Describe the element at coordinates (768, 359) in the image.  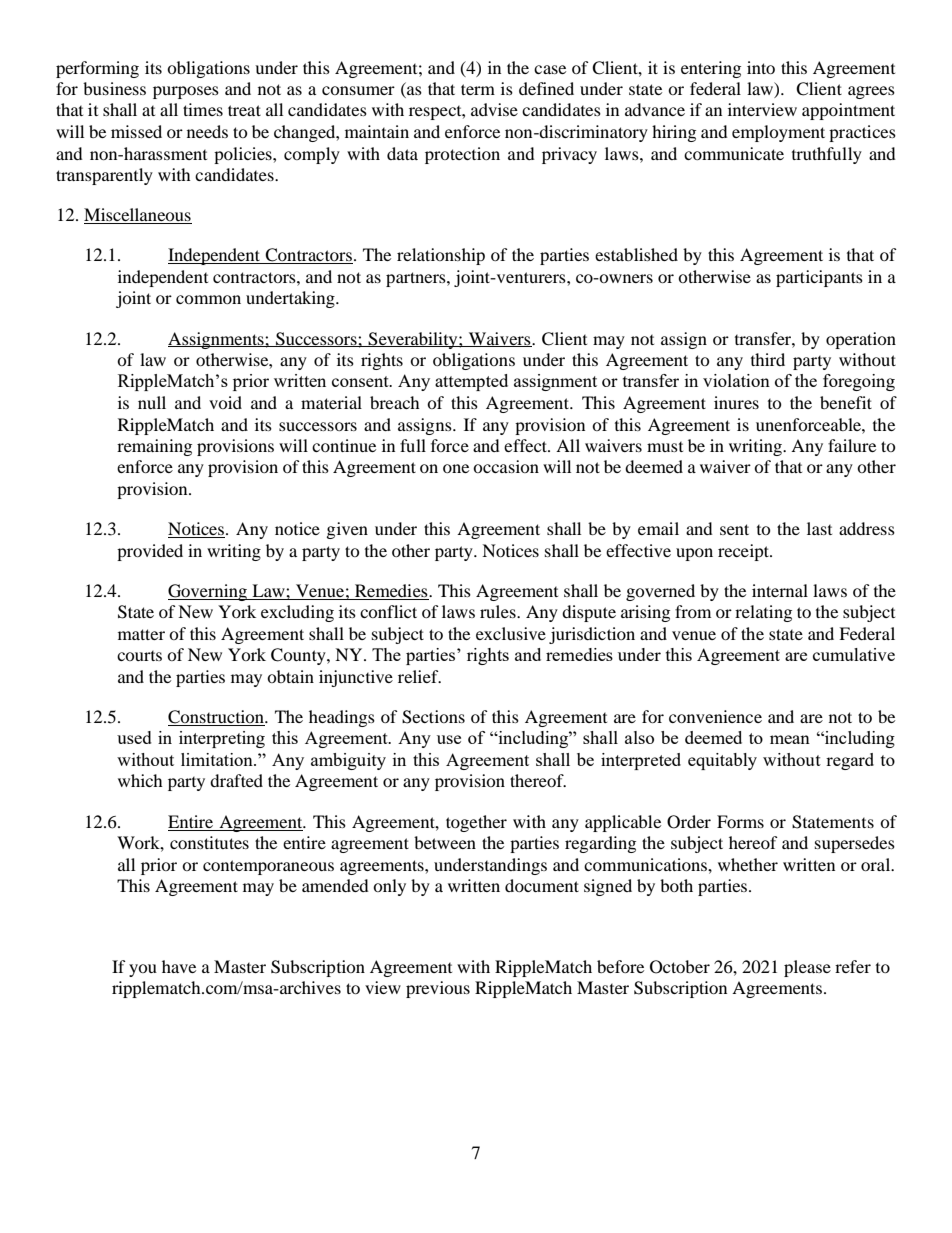
I see `third` at that location.
